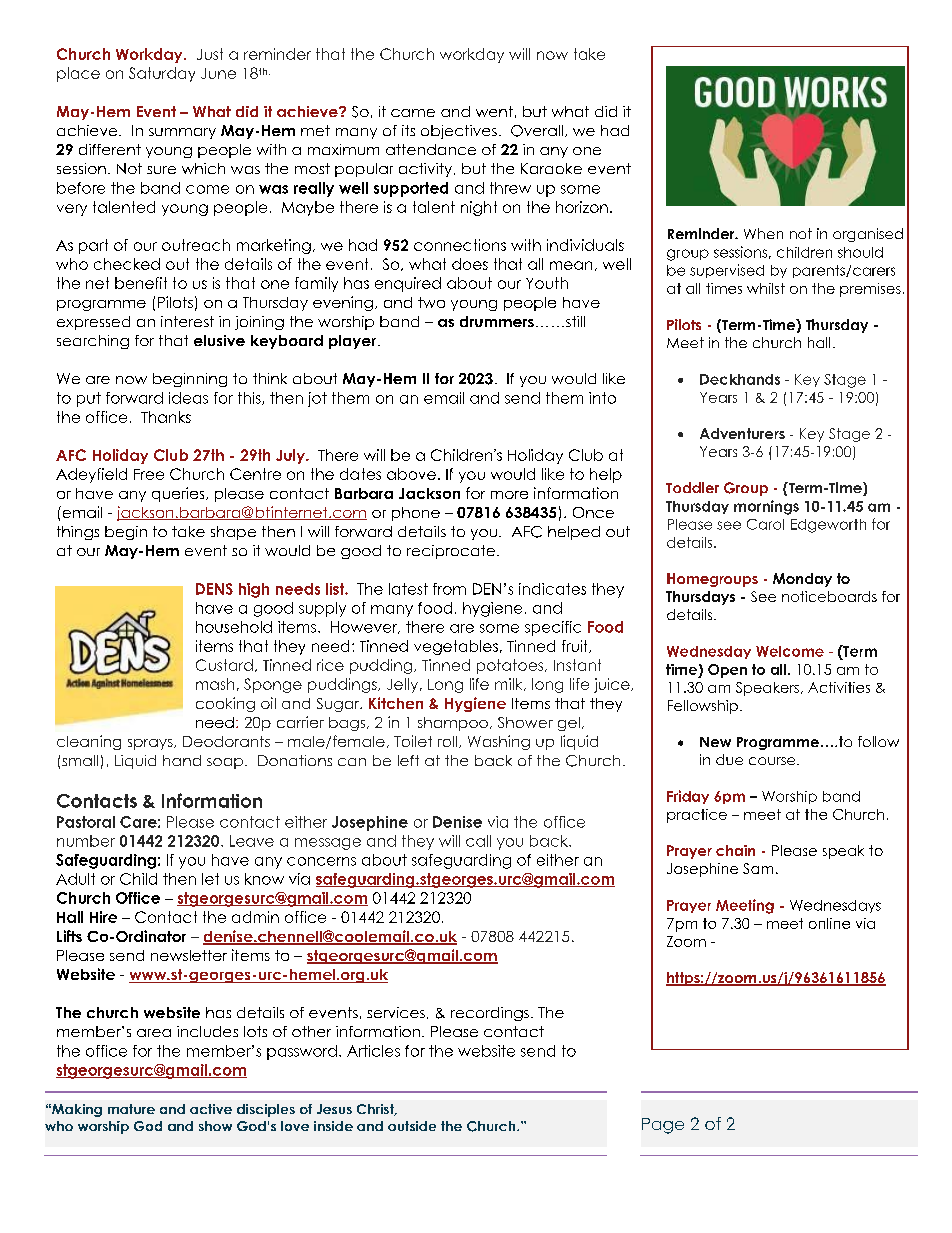  What do you see at coordinates (431, 302) in the page?
I see `two` at bounding box center [431, 302].
